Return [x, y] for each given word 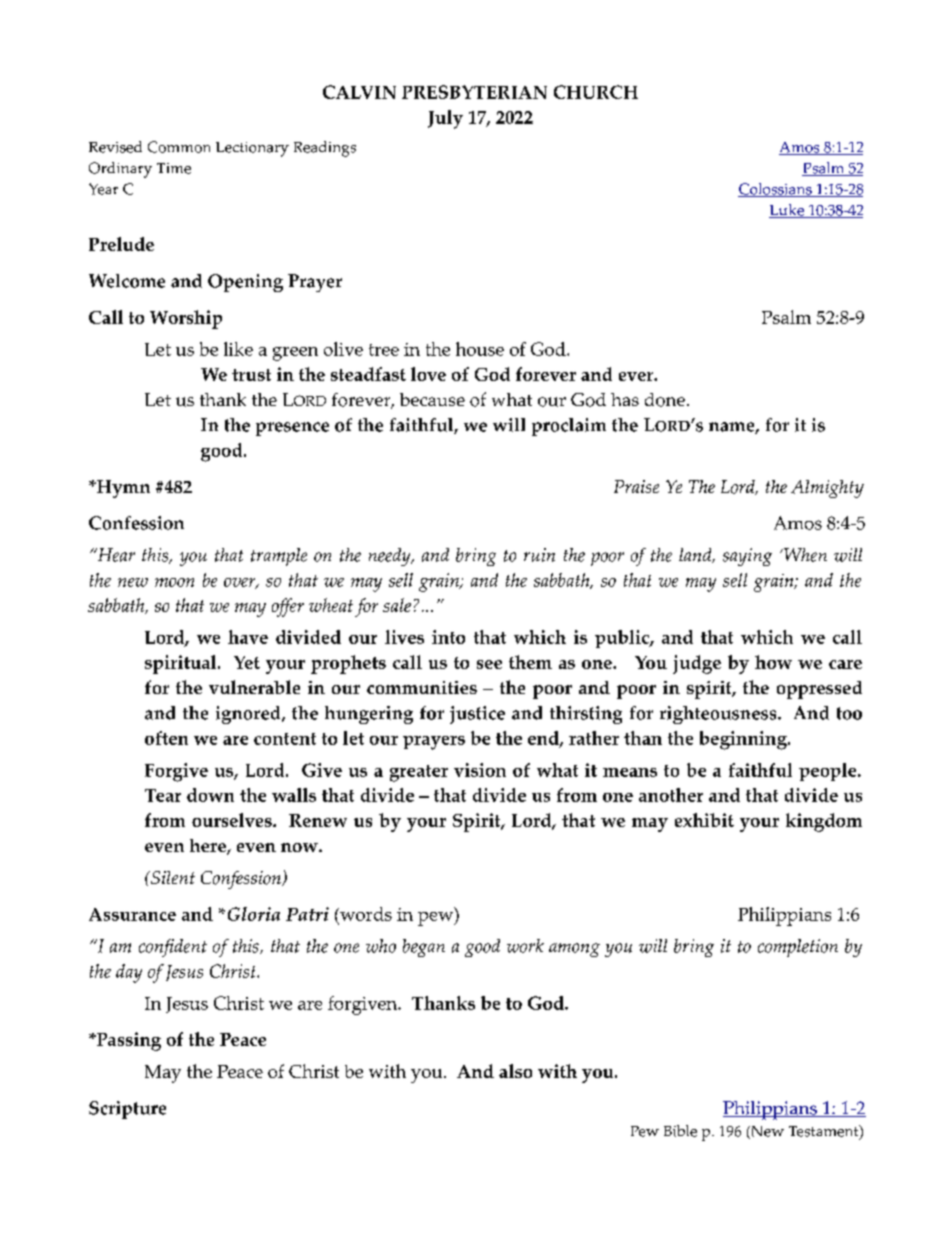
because [432, 399]
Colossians [776, 190]
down [210, 795]
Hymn [122, 489]
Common [179, 147]
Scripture [127, 1110]
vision [480, 770]
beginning [744, 740]
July [445, 119]
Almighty [827, 489]
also [515, 1071]
